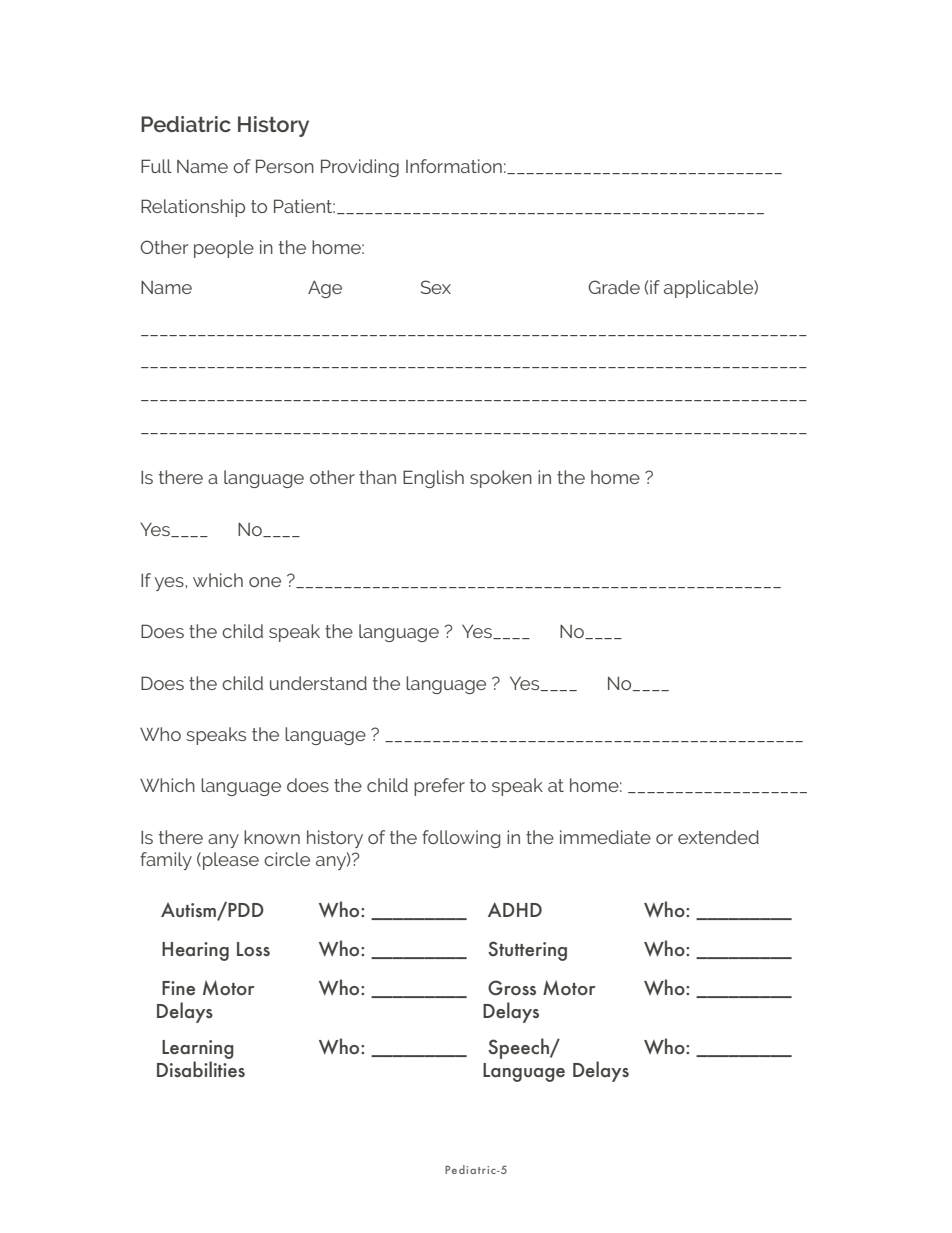  Describe the element at coordinates (193, 208) in the page. I see `Relationship` at that location.
